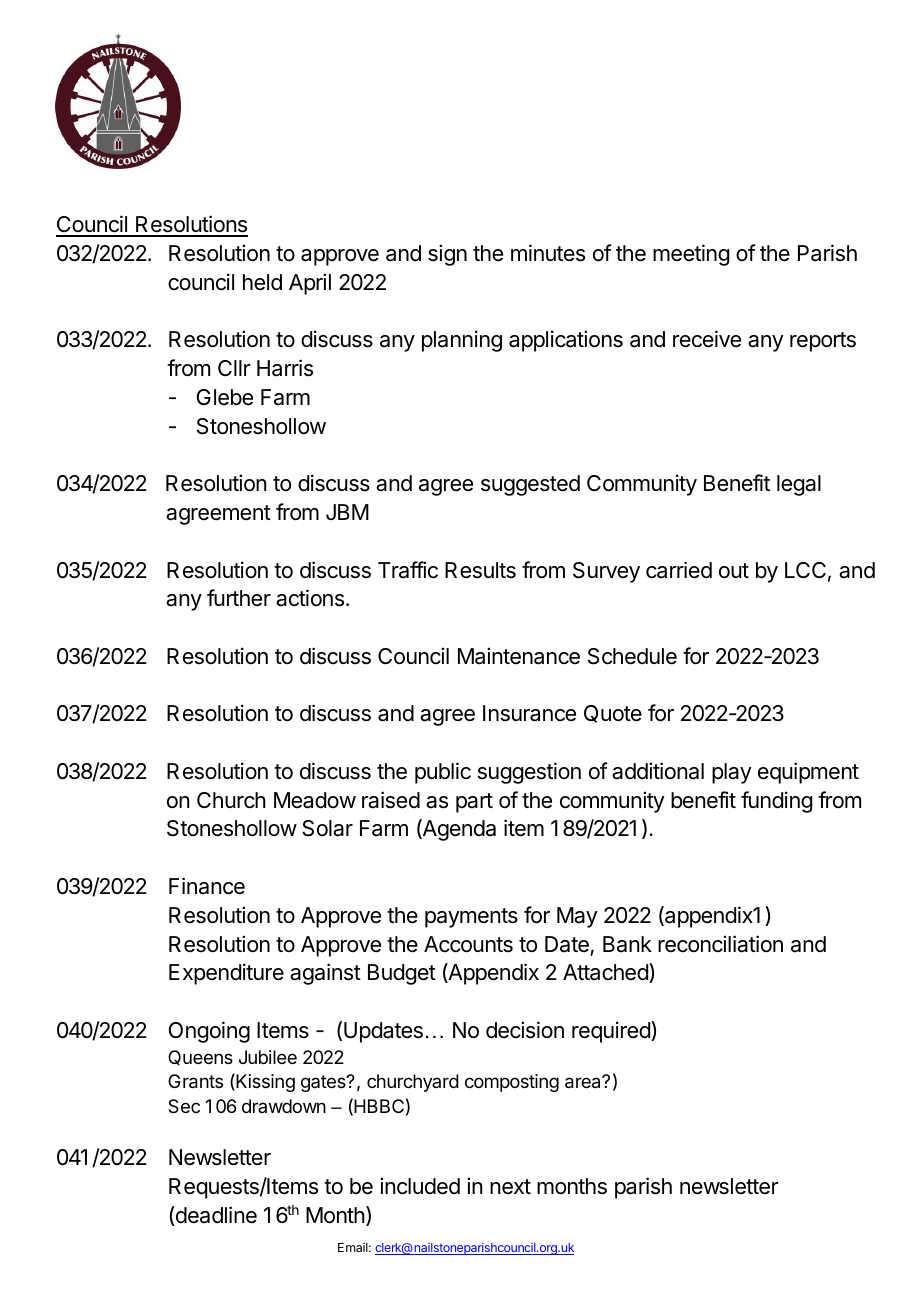 The width and height of the screenshot is (924, 1308). What do you see at coordinates (471, 918) in the screenshot?
I see `payments` at bounding box center [471, 918].
